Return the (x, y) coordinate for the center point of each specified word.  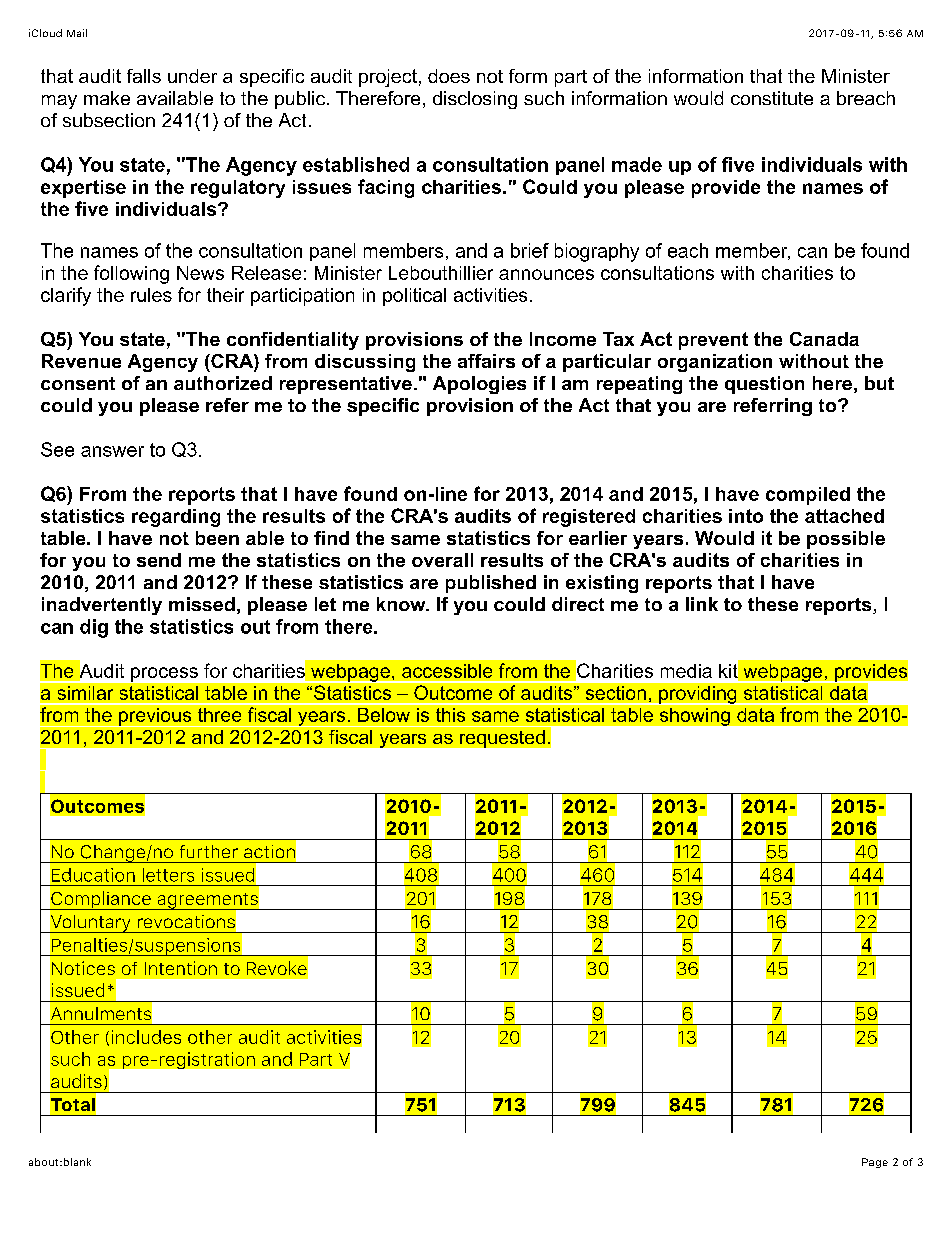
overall (442, 560)
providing (697, 695)
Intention (181, 968)
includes (146, 1037)
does (449, 76)
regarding (176, 518)
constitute (772, 98)
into (746, 516)
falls (144, 76)
